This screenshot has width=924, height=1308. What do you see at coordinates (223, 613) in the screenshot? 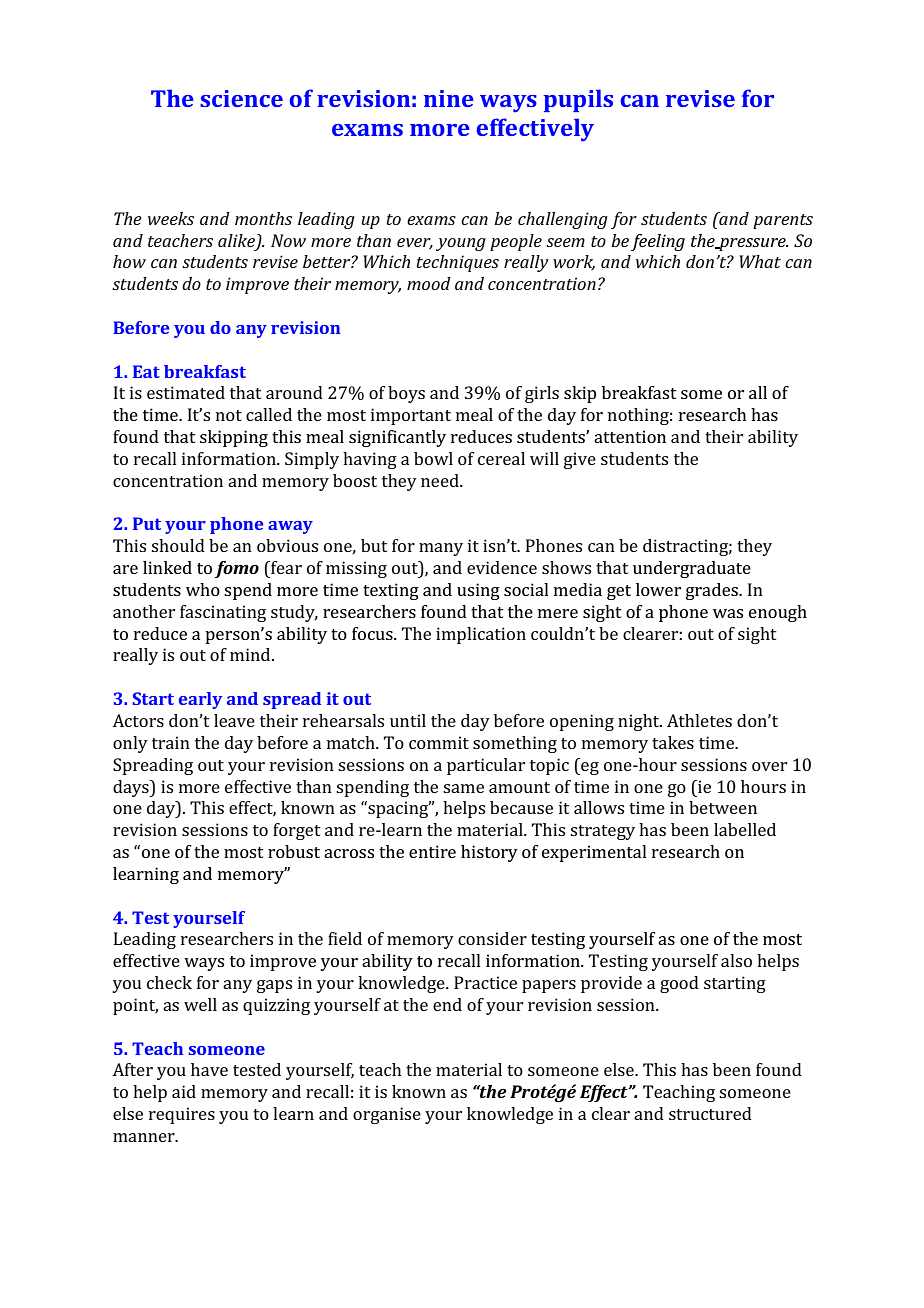
I see `fascinating` at bounding box center [223, 613].
